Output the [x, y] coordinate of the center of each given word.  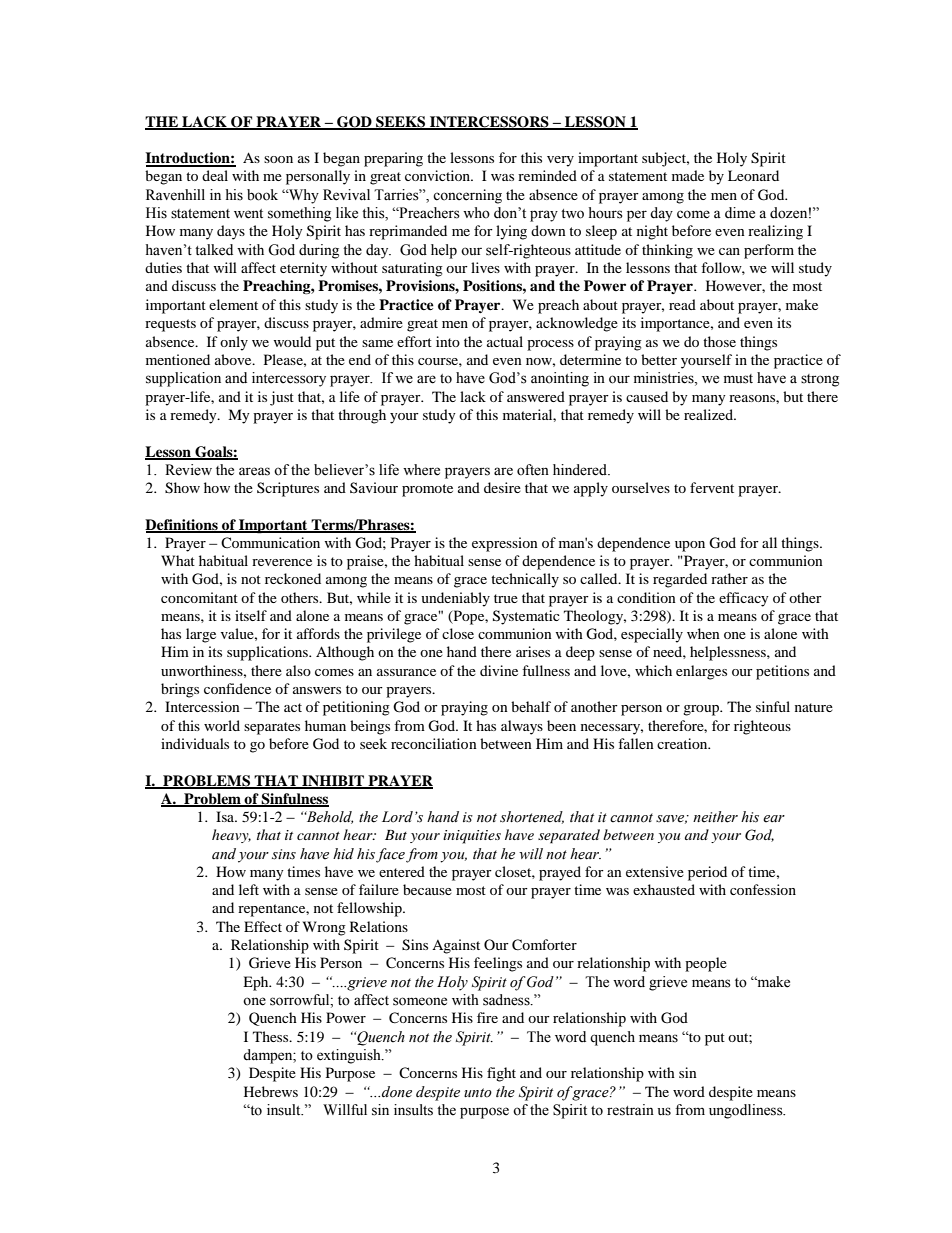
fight [501, 1074]
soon [278, 159]
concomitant [199, 597]
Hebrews [271, 1091]
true [506, 598]
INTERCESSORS [489, 123]
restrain [630, 1110]
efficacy [744, 599]
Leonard [753, 175]
